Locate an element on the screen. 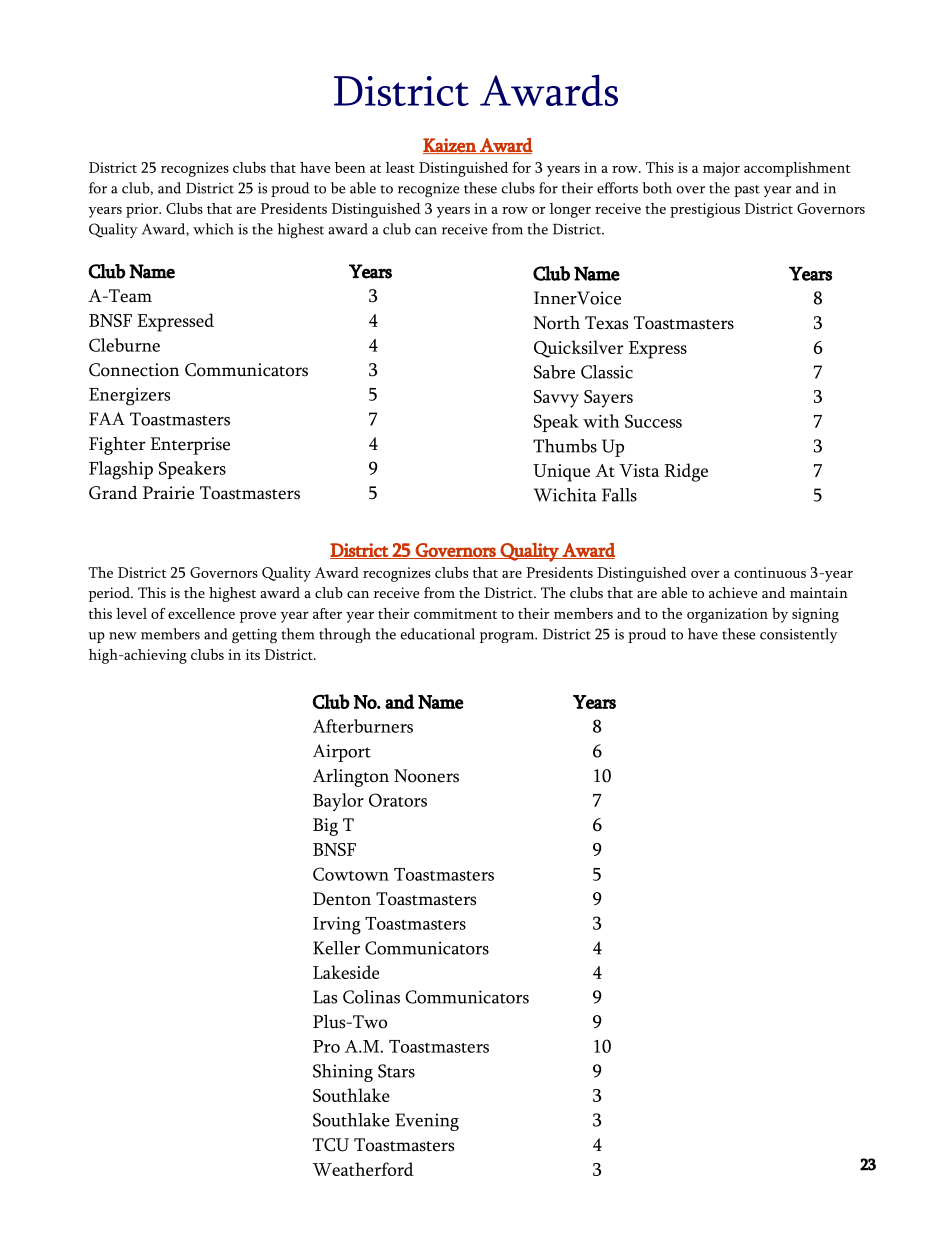  Evening is located at coordinates (427, 1122).
